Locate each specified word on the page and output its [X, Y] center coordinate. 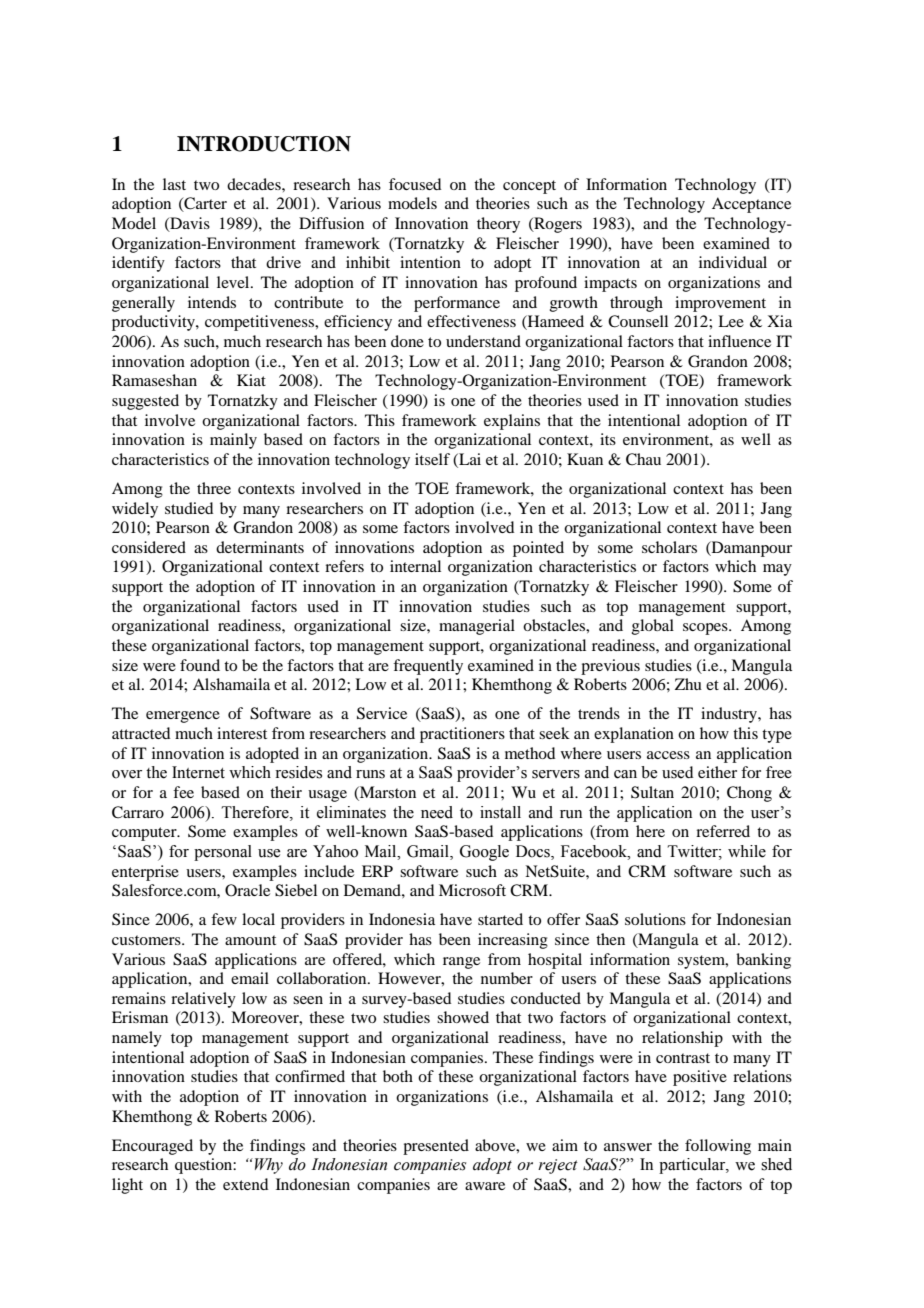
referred [723, 831]
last [174, 184]
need [437, 812]
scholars [669, 547]
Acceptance [751, 205]
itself [432, 459]
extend [245, 1184]
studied [189, 508]
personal [223, 853]
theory [498, 225]
